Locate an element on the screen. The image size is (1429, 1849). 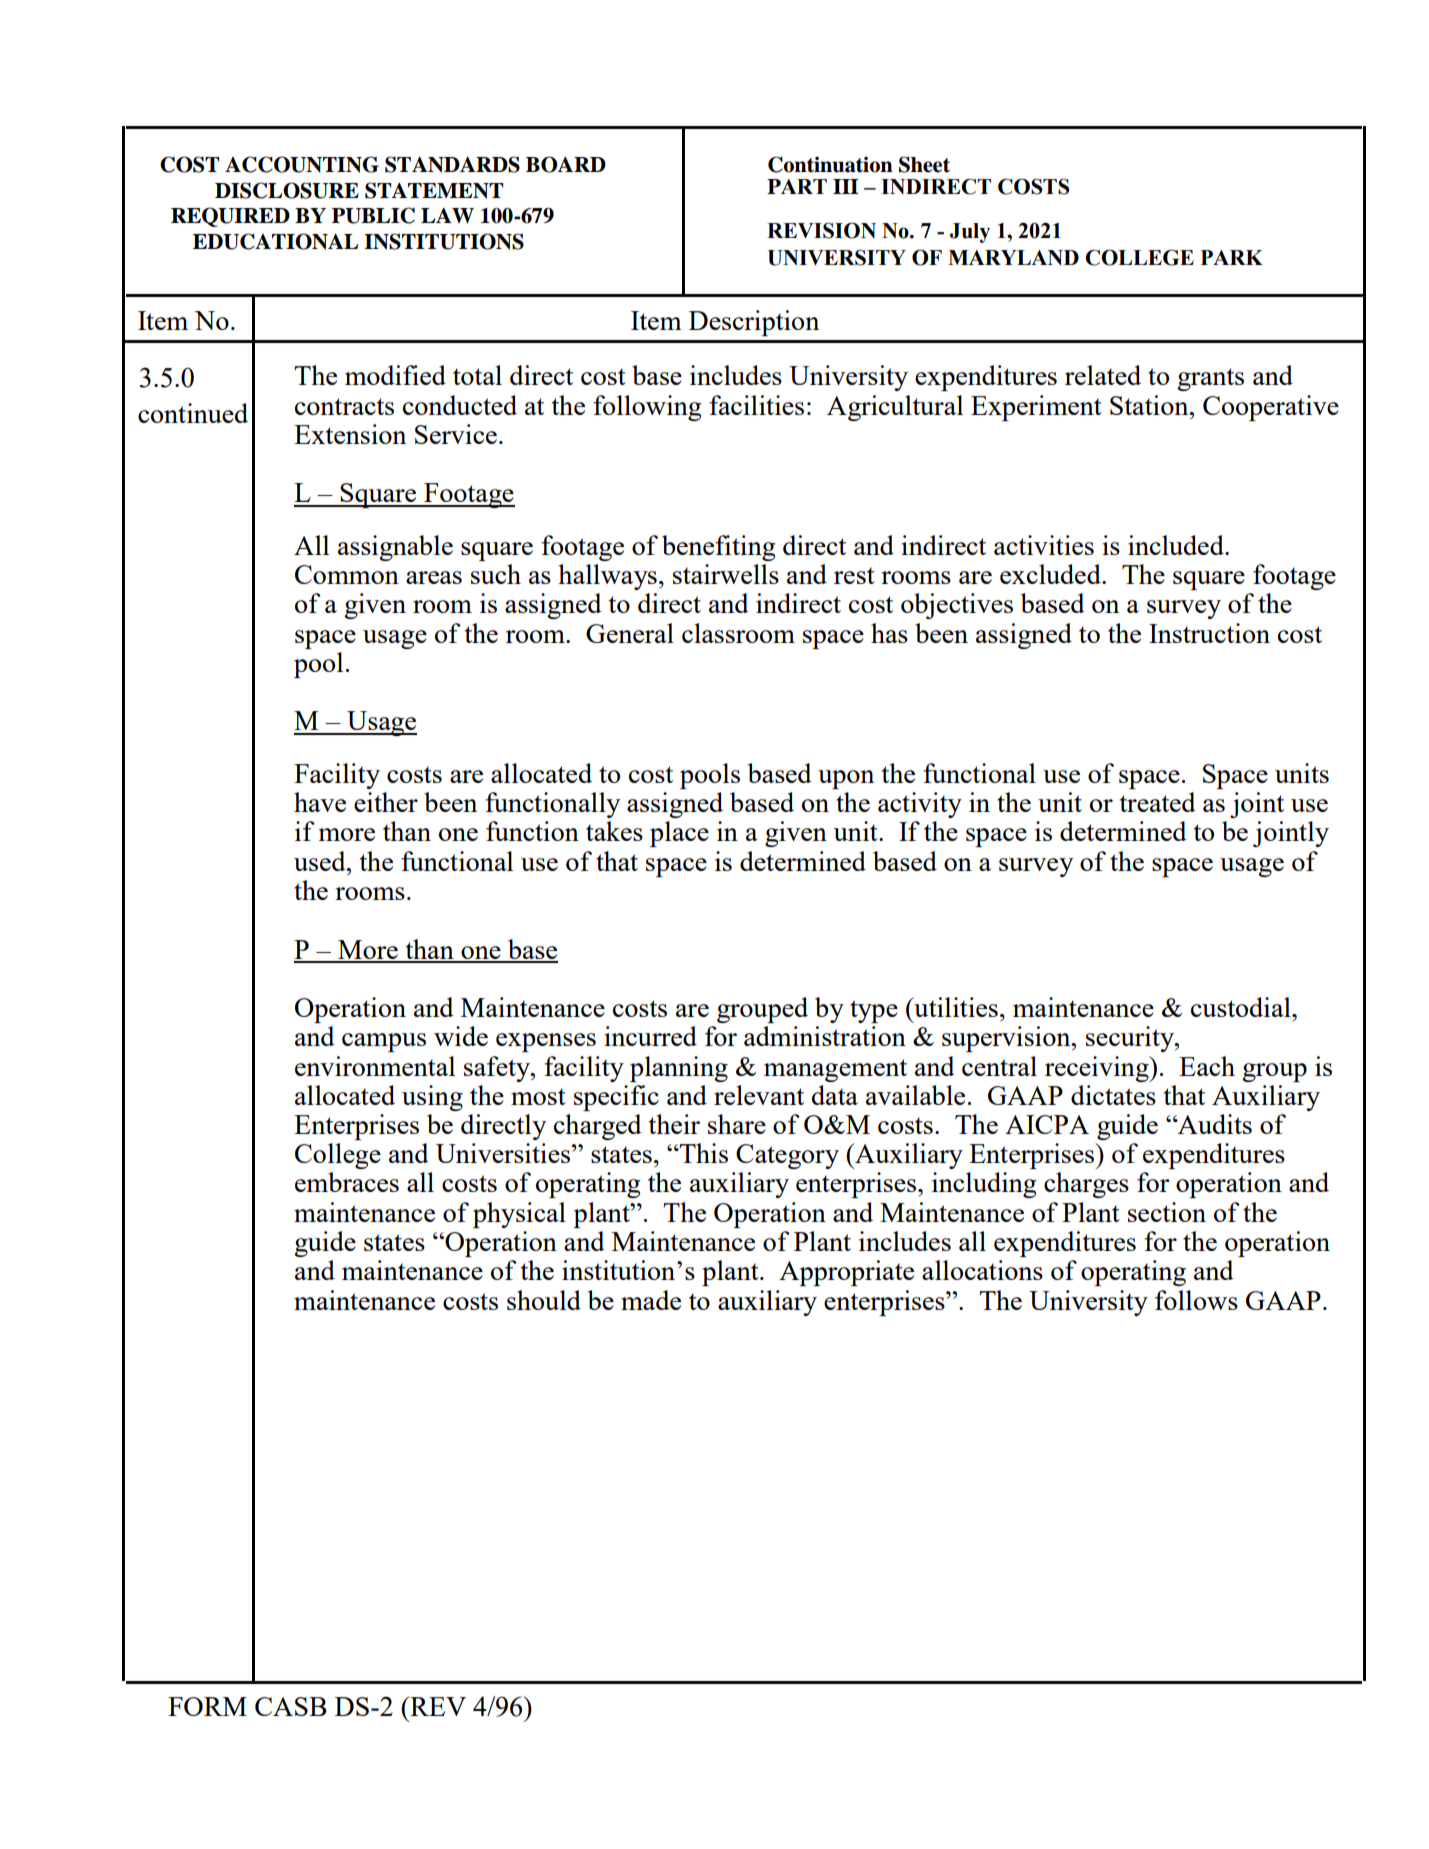
PARK is located at coordinates (1232, 257).
